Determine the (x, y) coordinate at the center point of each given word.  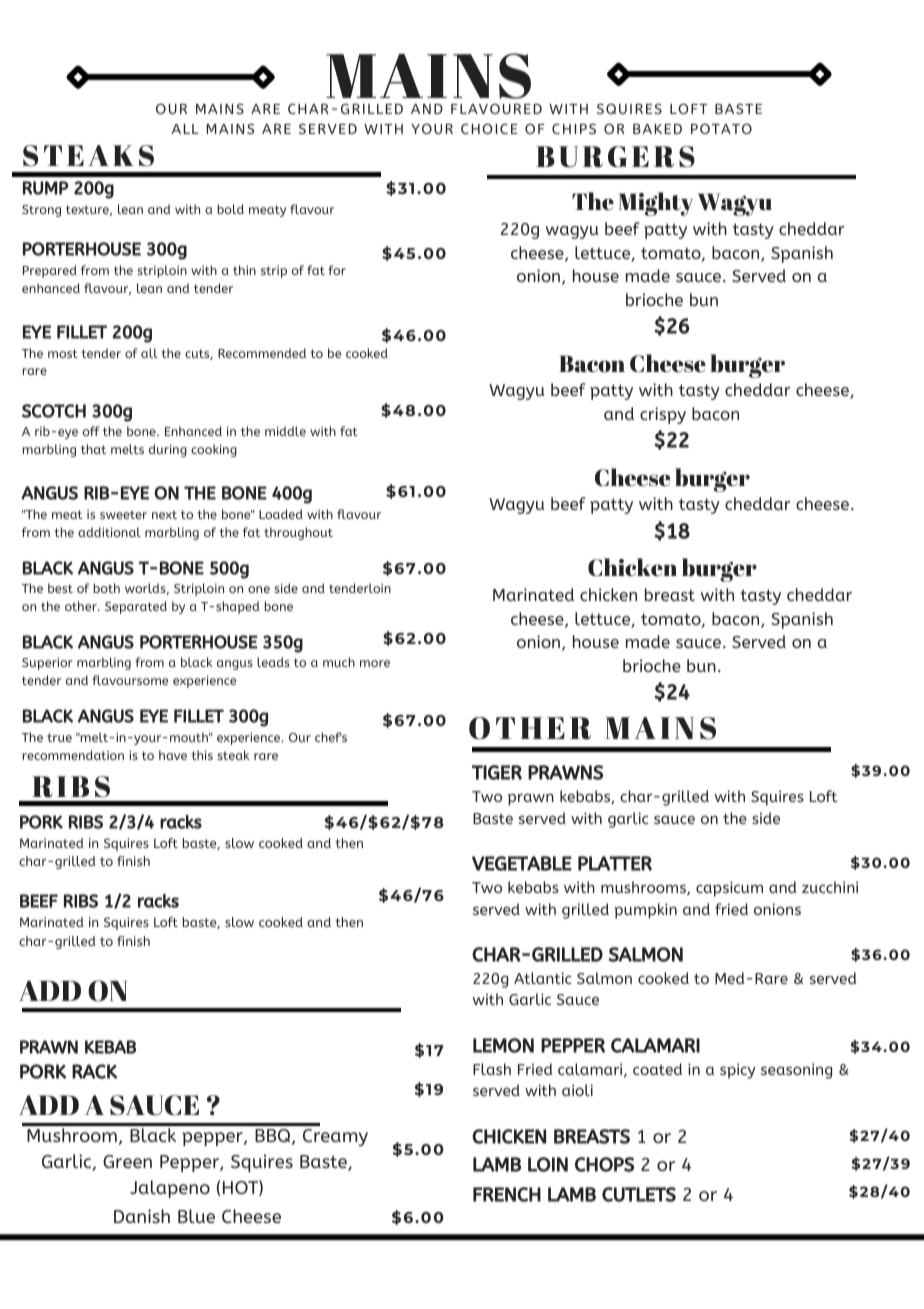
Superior (47, 663)
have (173, 755)
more (375, 663)
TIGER (497, 772)
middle (285, 431)
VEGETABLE (522, 863)
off (91, 431)
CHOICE (489, 128)
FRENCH (507, 1194)
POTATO (721, 128)
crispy (663, 415)
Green (127, 1161)
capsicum (729, 889)
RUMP (45, 188)
